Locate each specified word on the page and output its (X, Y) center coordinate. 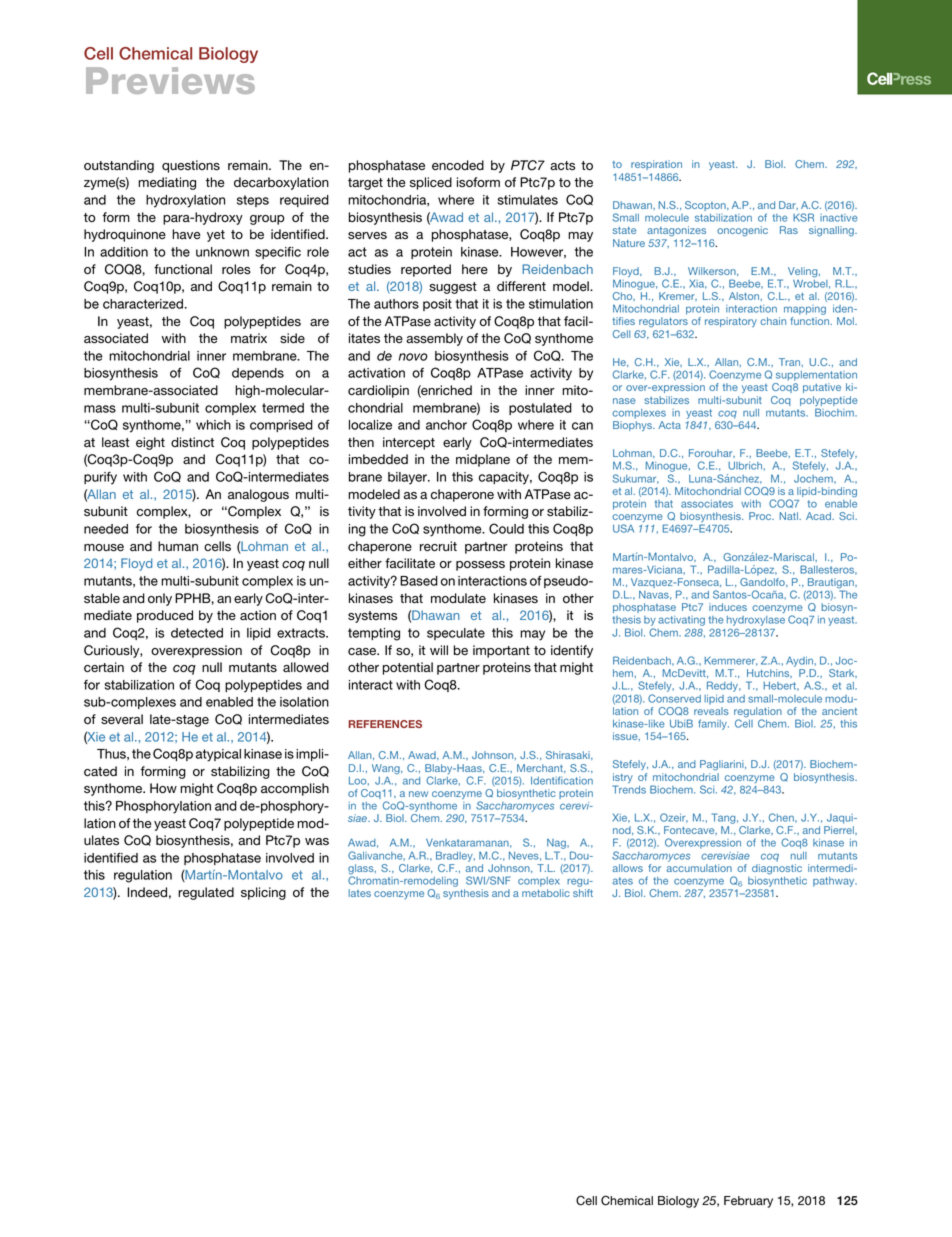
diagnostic (777, 870)
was (317, 841)
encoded (458, 165)
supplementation (816, 376)
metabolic (546, 893)
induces (728, 607)
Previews (170, 80)
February (748, 1202)
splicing (263, 893)
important (501, 651)
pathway (835, 882)
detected (197, 633)
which (213, 425)
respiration (656, 165)
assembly (434, 339)
